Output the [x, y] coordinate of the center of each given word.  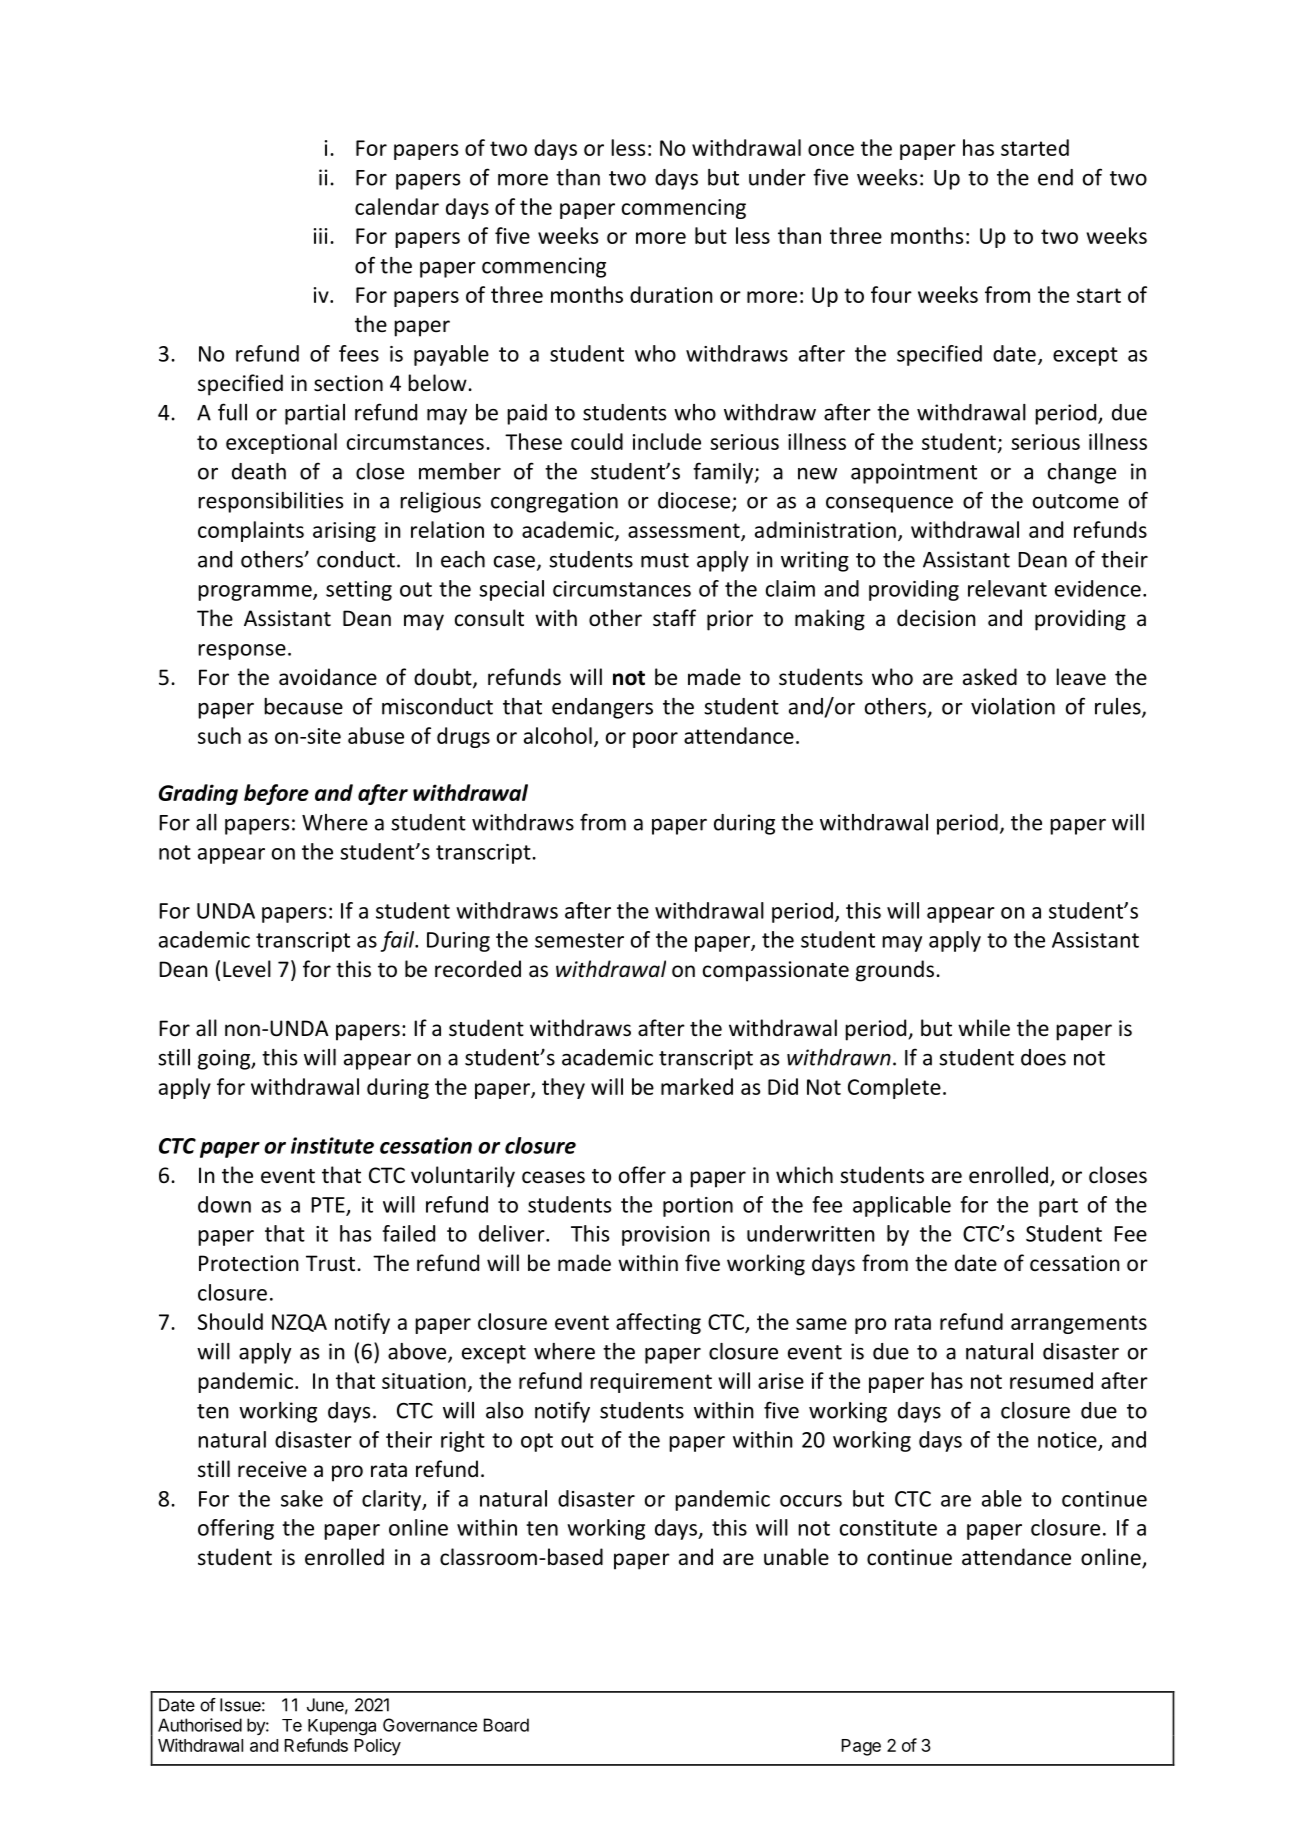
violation [1013, 706]
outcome [1076, 501]
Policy [377, 1747]
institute [332, 1145]
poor [655, 740]
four [891, 294]
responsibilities [270, 502]
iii [320, 236]
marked [697, 1086]
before [276, 794]
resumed [1051, 1380]
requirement [651, 1383]
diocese [695, 501]
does [1043, 1057]
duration [671, 294]
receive [272, 1469]
